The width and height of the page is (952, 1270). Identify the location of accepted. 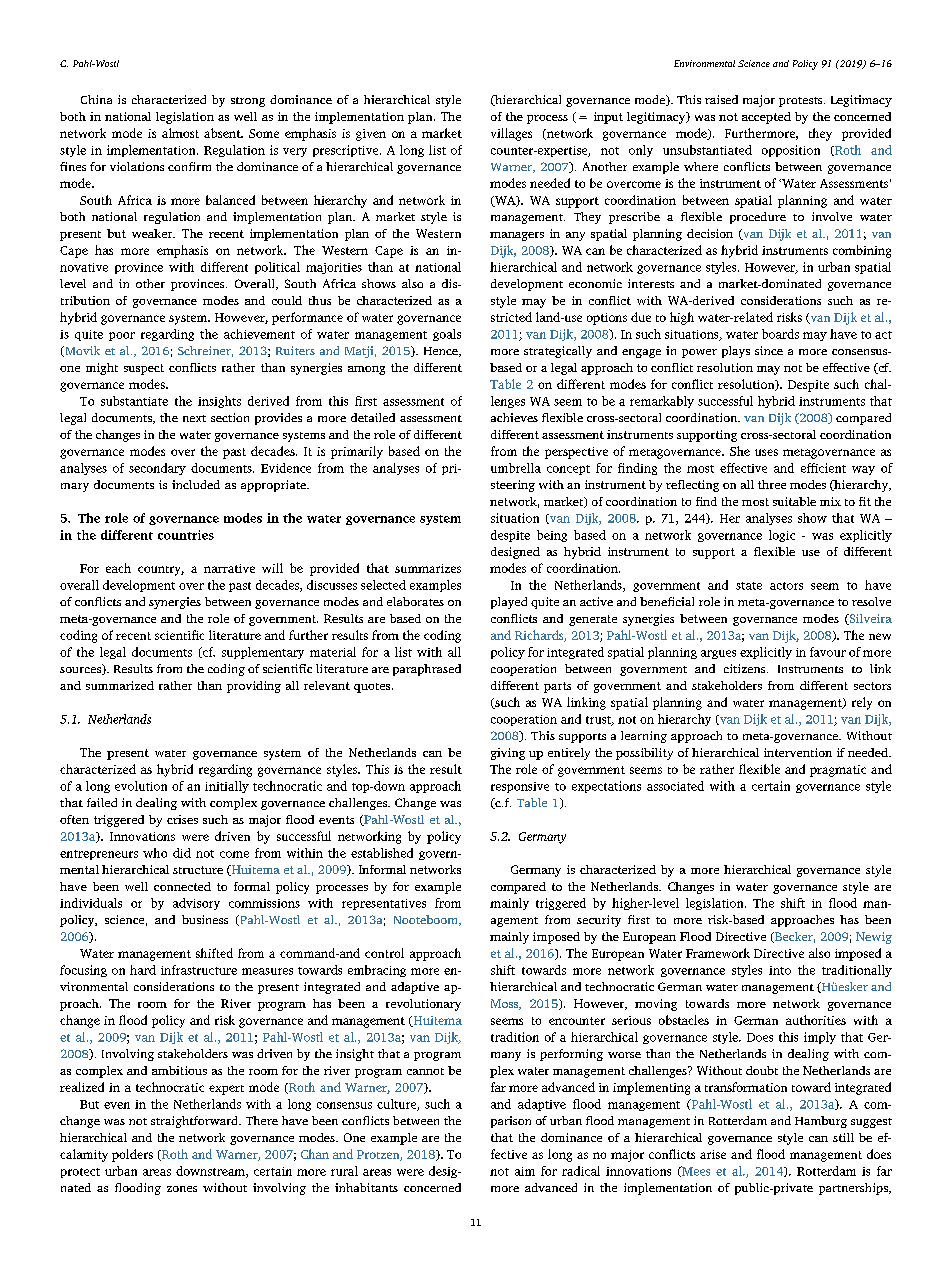
(766, 118).
